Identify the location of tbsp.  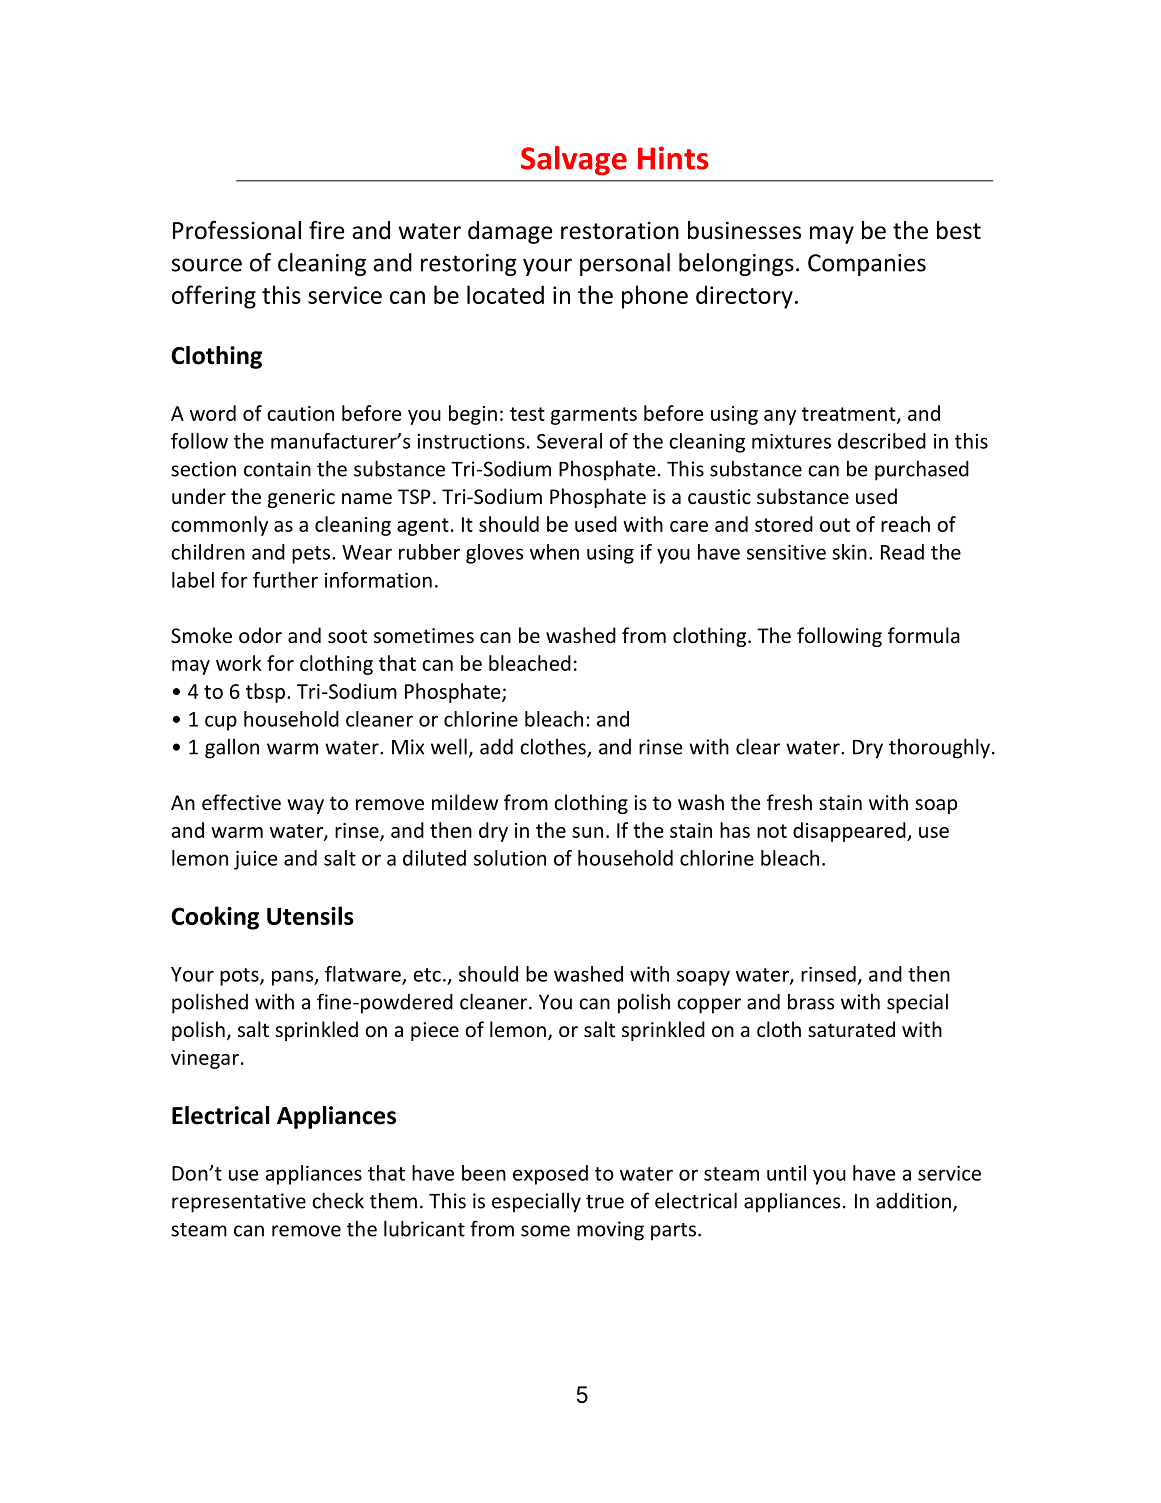
(265, 693).
